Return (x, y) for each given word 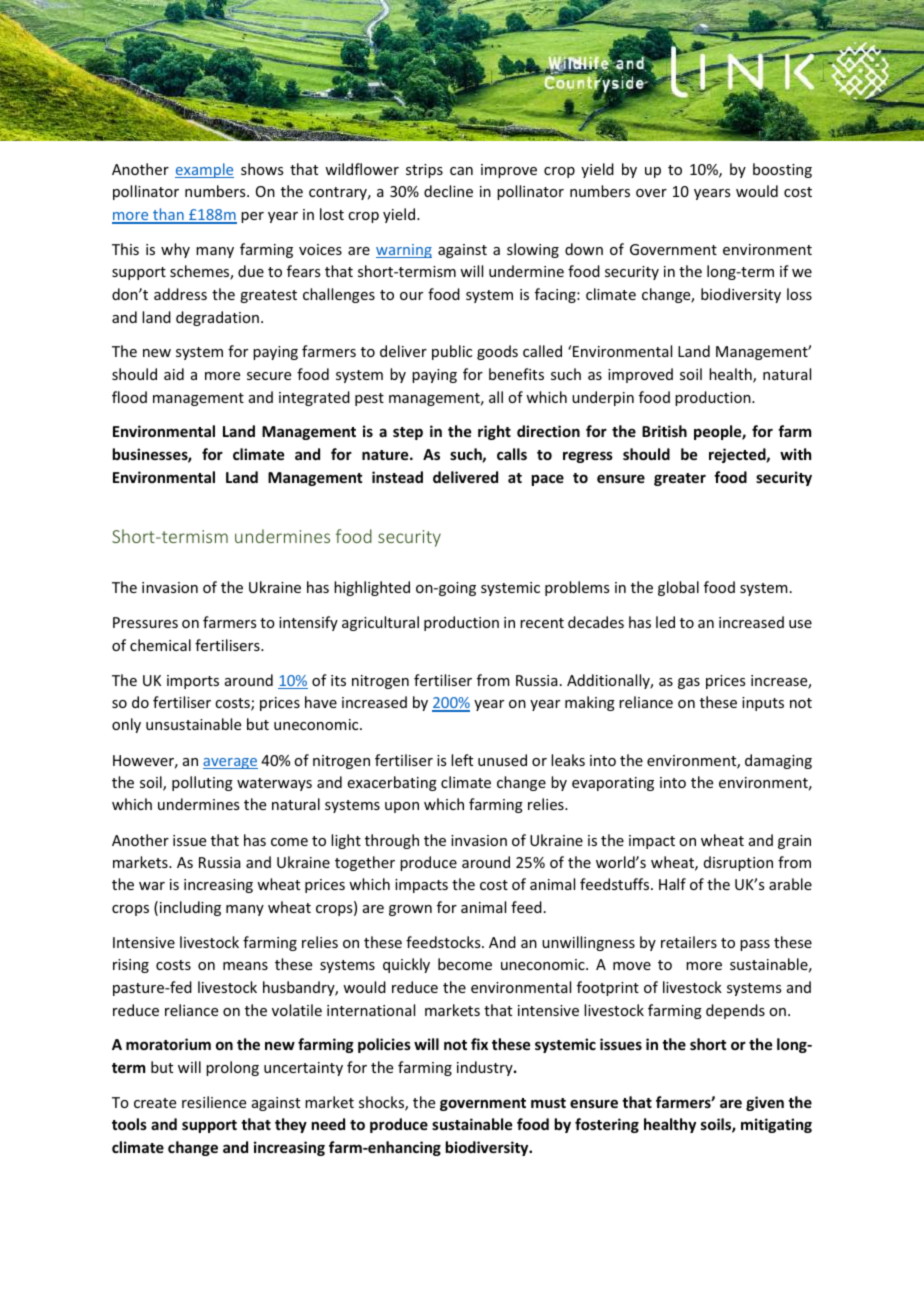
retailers (689, 942)
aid (174, 374)
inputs (763, 704)
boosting (782, 170)
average (230, 763)
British (664, 431)
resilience (214, 1102)
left (462, 760)
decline (448, 191)
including (190, 908)
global (678, 588)
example (204, 170)
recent (542, 623)
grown (410, 910)
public (452, 352)
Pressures (145, 622)
